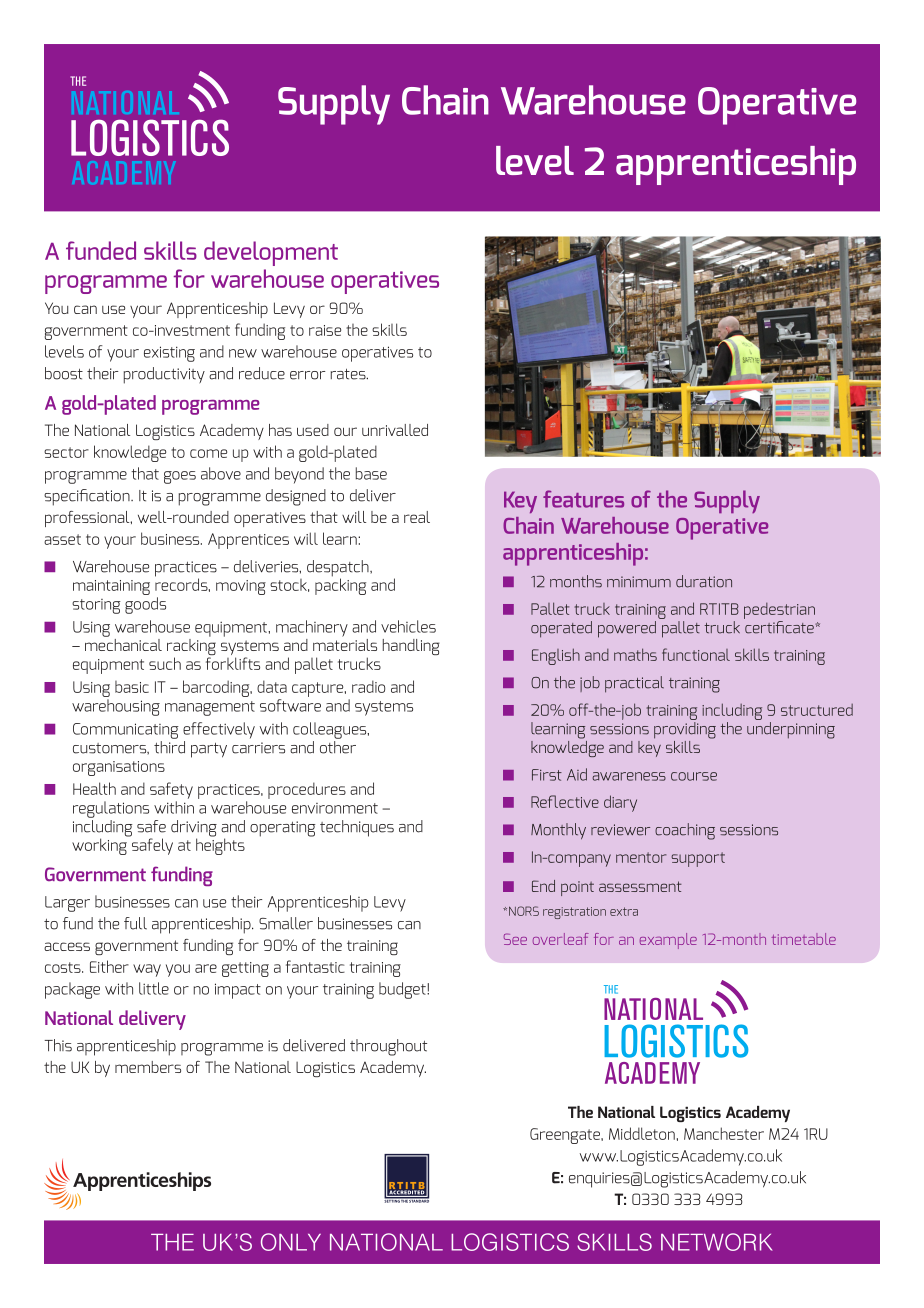 The width and height of the screenshot is (924, 1308). I want to click on NORS, so click(524, 911).
